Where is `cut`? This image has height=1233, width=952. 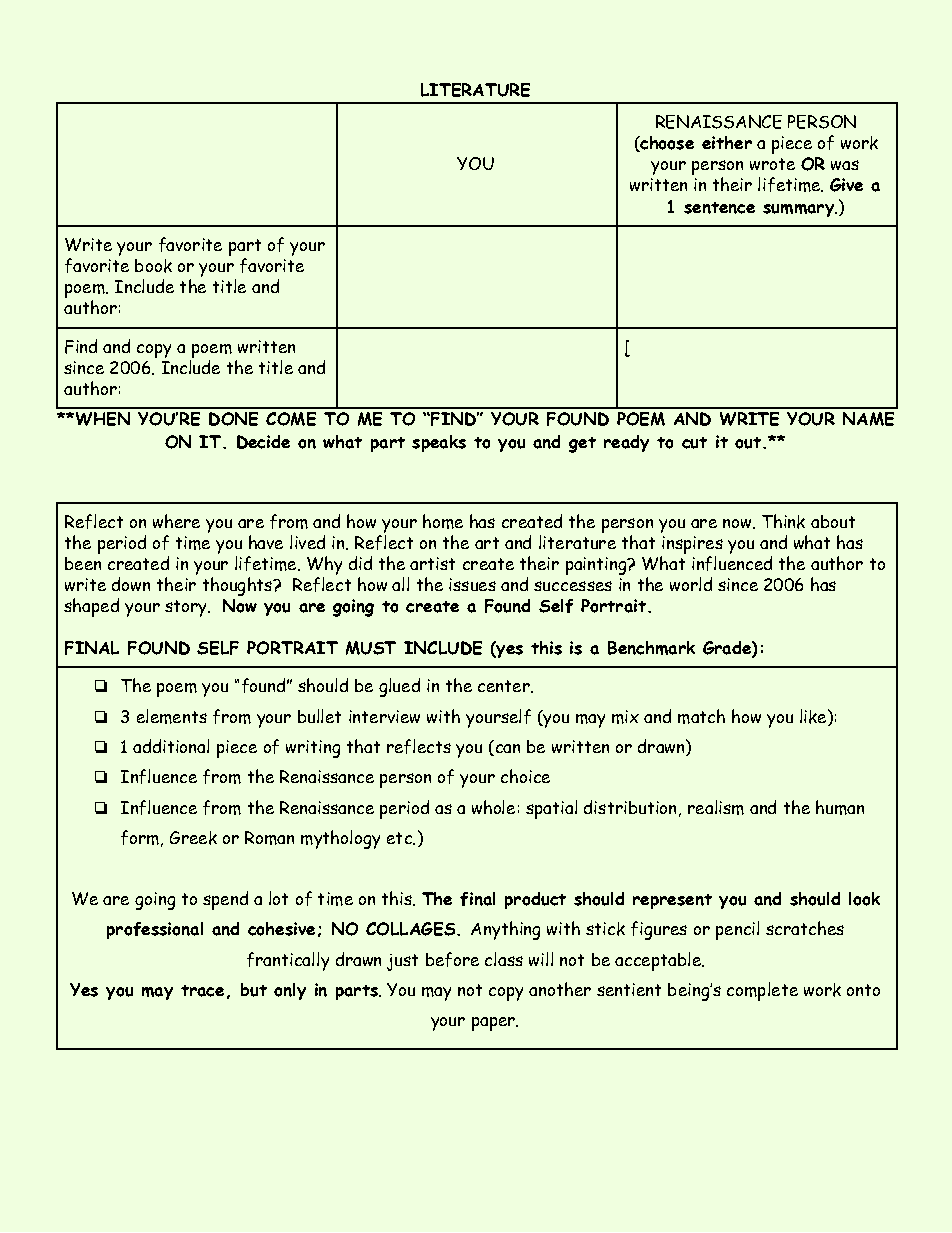
cut is located at coordinates (694, 443).
